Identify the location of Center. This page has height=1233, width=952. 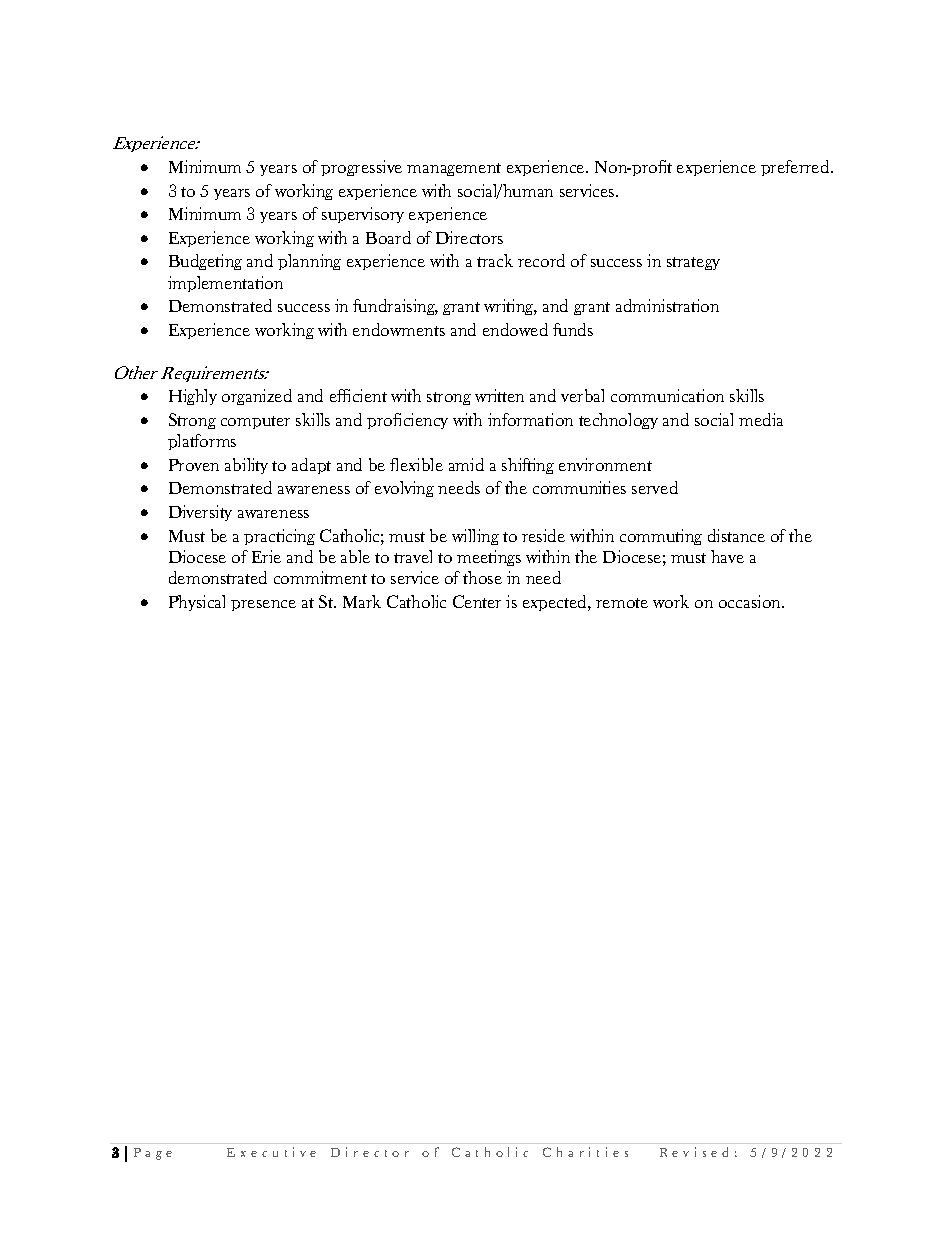
(477, 601).
